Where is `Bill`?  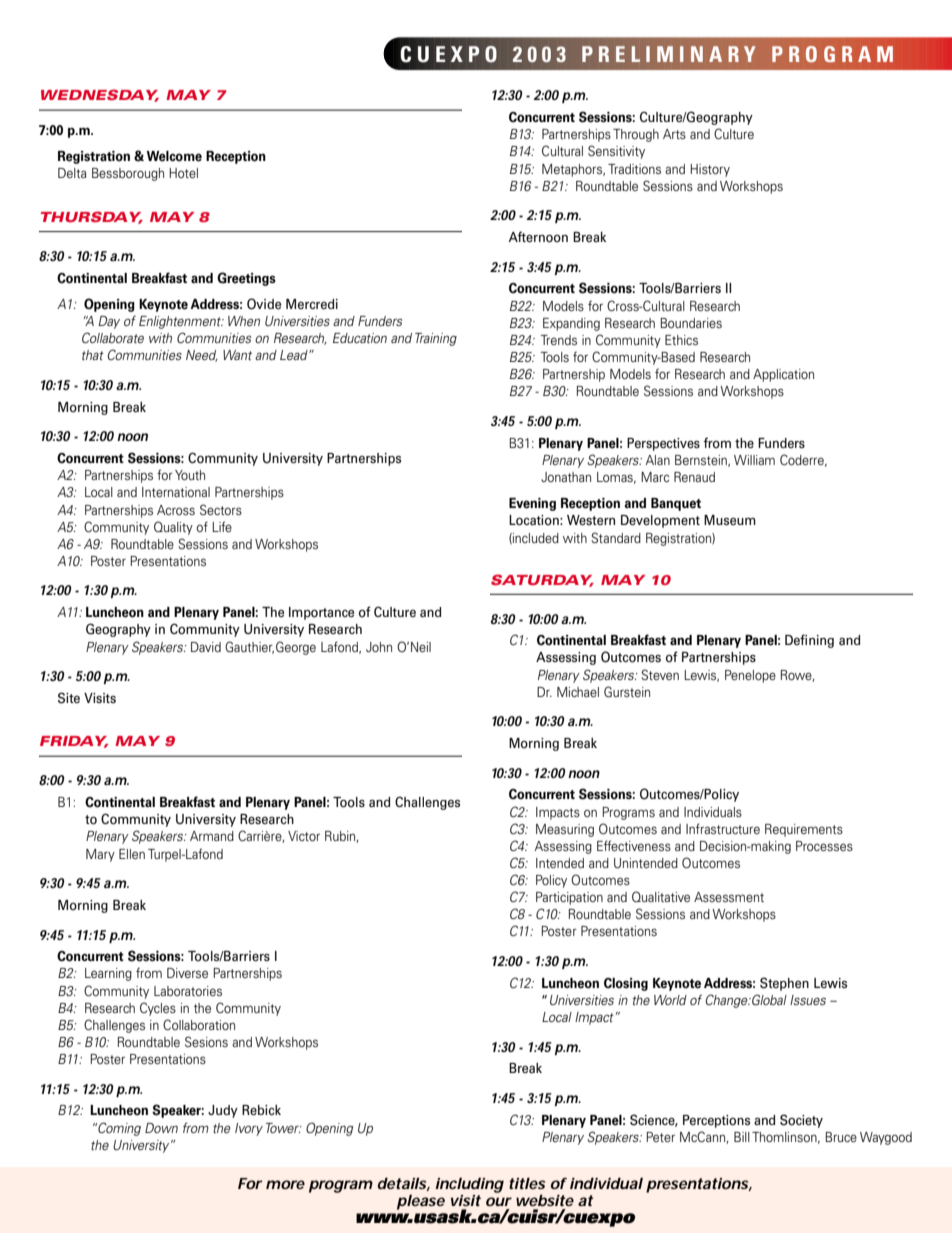 Bill is located at coordinates (742, 1137).
